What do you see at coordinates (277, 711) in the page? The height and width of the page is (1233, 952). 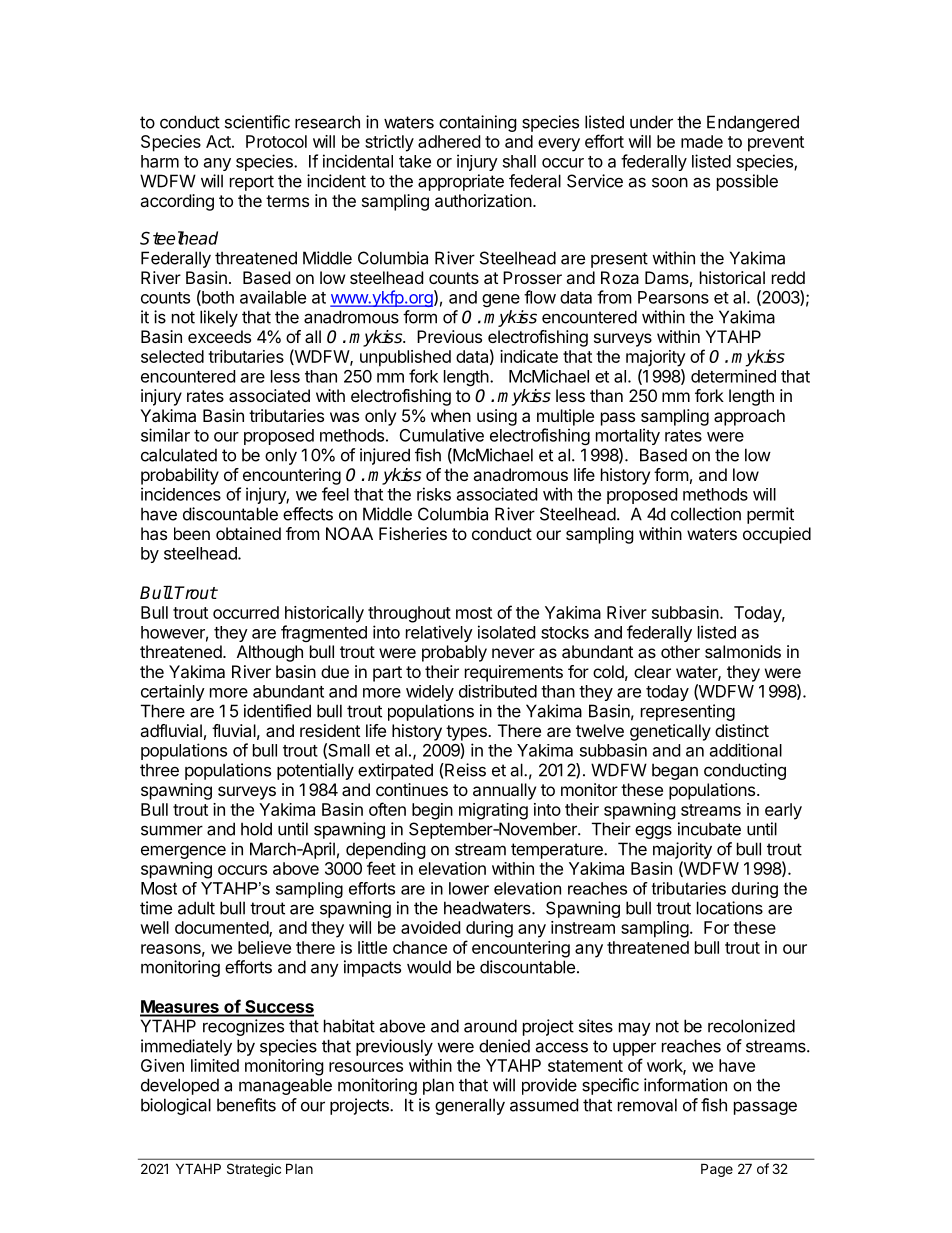 I see `identified` at bounding box center [277, 711].
